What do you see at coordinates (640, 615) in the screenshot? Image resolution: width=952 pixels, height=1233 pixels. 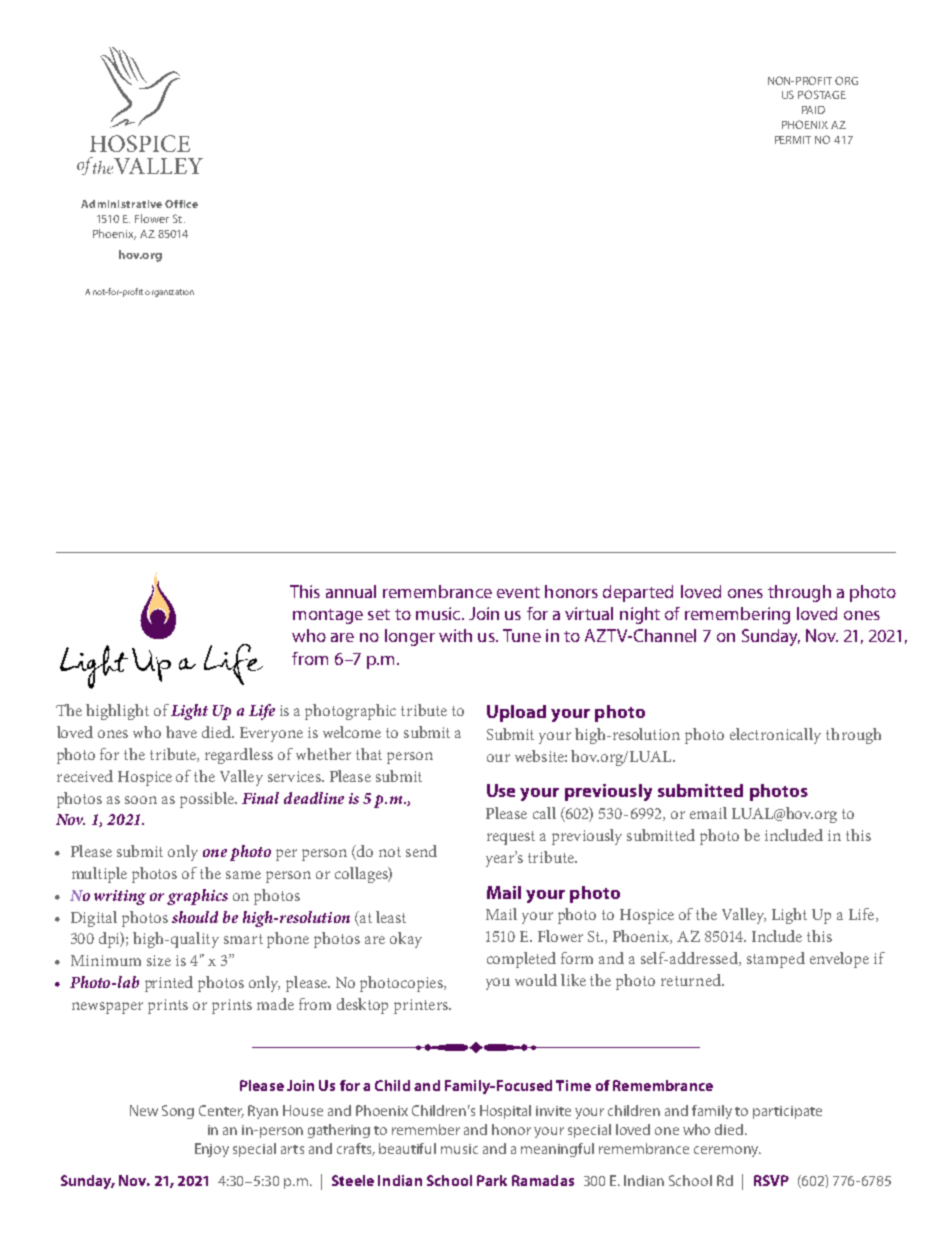 I see `night` at bounding box center [640, 615].
